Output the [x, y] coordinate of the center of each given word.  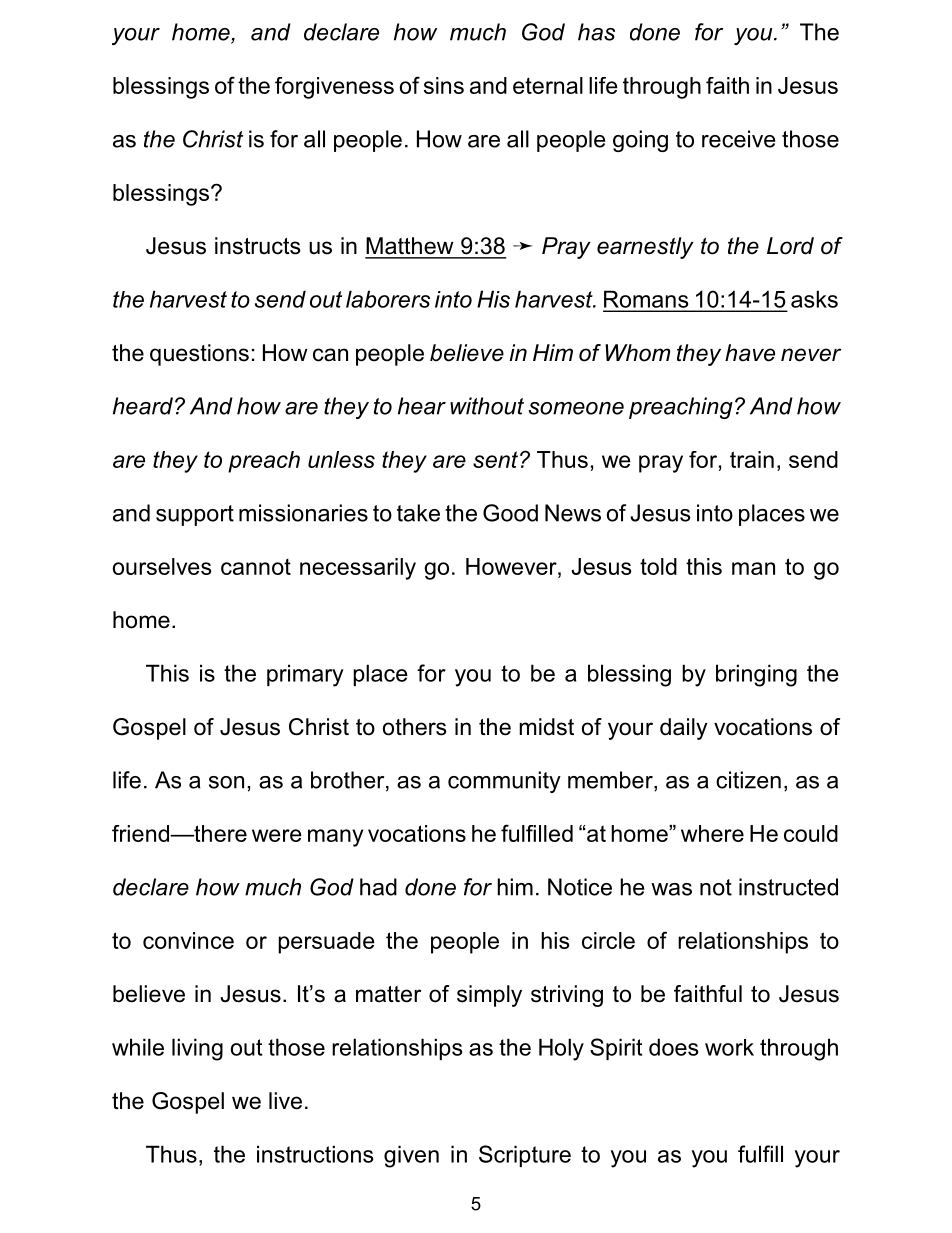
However [512, 566]
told [658, 566]
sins [444, 85]
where [712, 833]
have [750, 353]
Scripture [525, 1156]
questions [199, 355]
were [277, 835]
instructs [258, 246]
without [487, 406]
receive [738, 139]
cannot [256, 567]
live [285, 1101]
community [504, 782]
